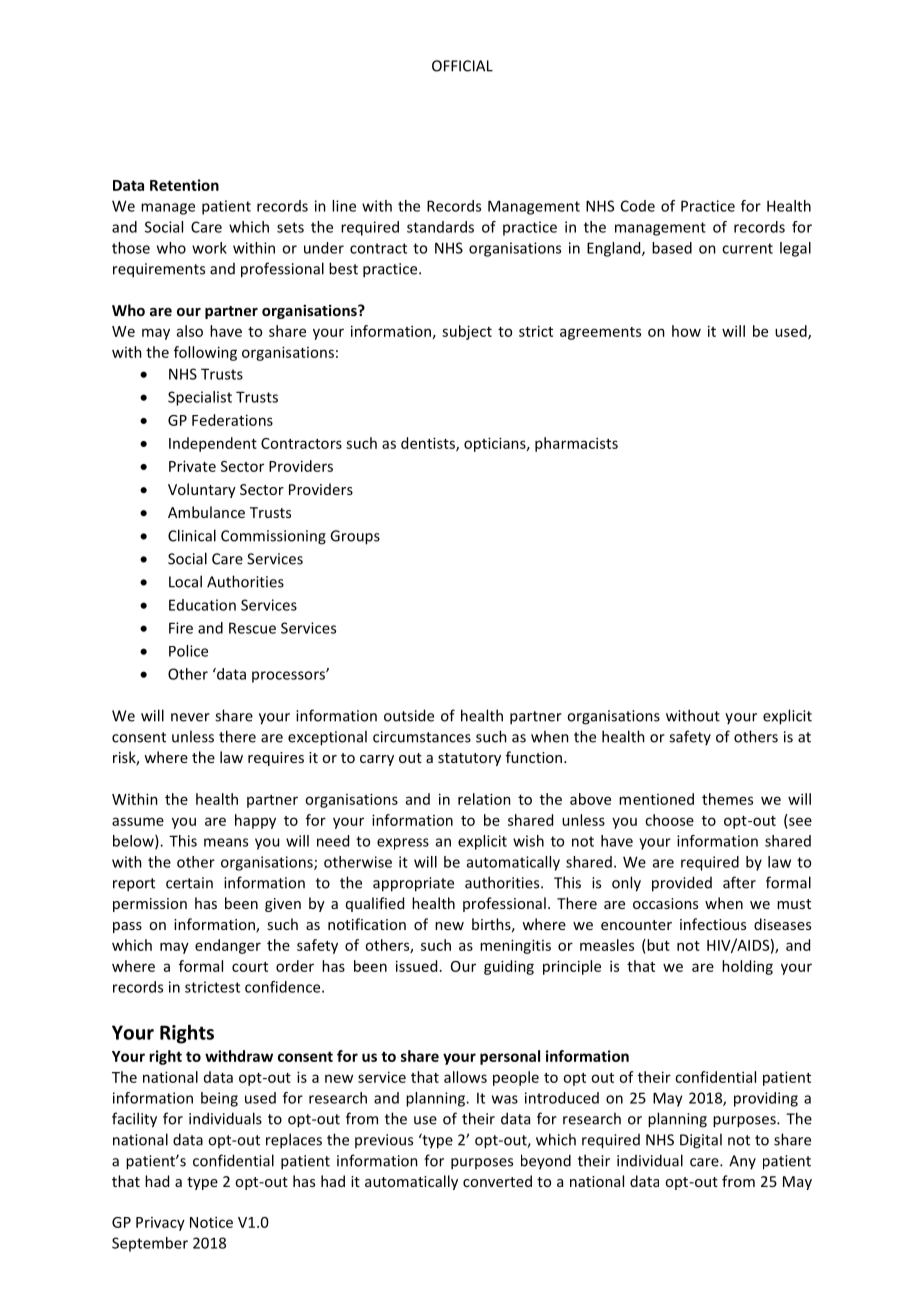  Describe the element at coordinates (409, 715) in the screenshot. I see `outside` at that location.
